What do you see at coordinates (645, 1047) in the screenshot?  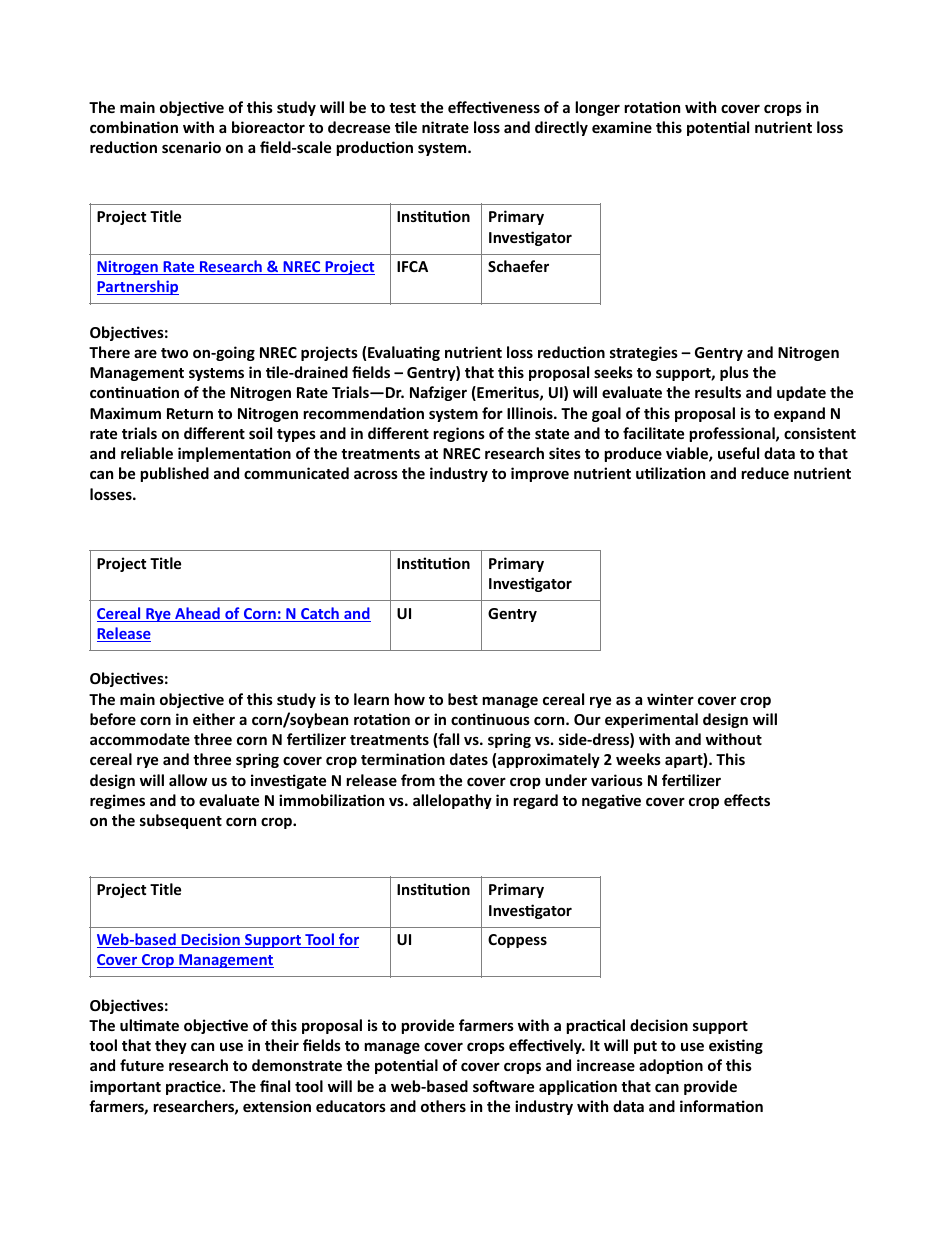 I see `put` at bounding box center [645, 1047].
